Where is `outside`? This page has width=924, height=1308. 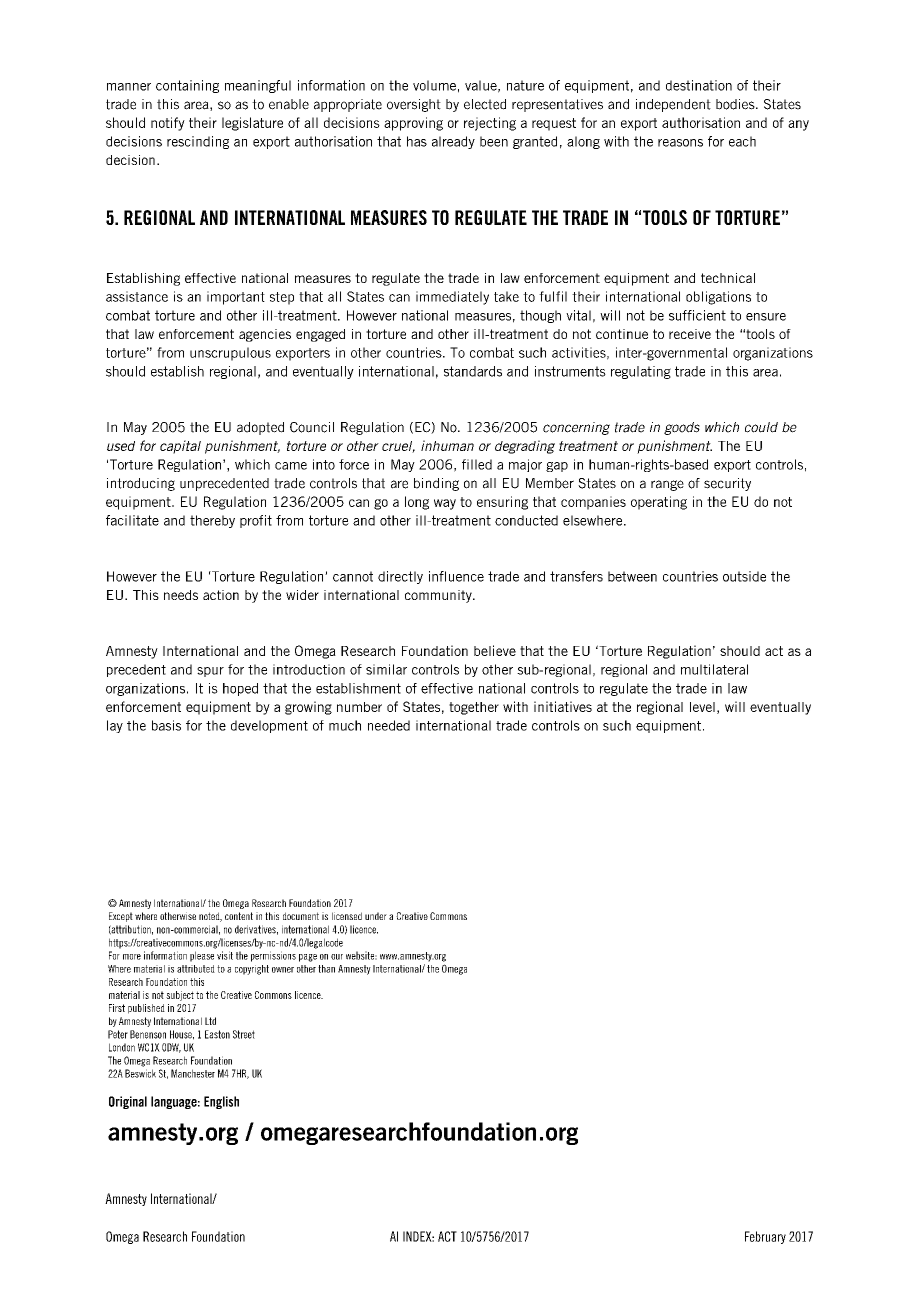
outside is located at coordinates (744, 576).
